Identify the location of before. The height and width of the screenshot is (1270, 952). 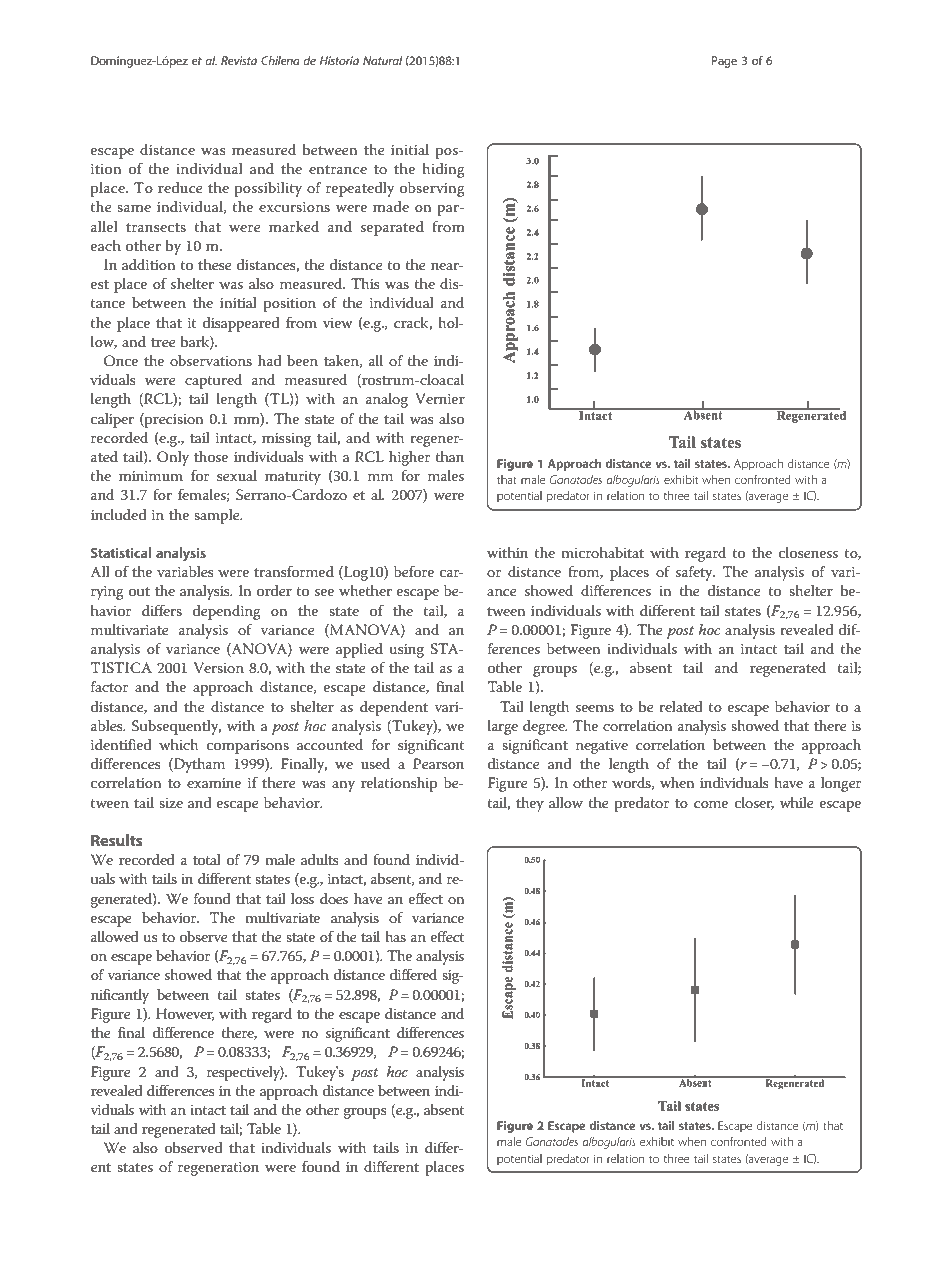
(414, 571).
